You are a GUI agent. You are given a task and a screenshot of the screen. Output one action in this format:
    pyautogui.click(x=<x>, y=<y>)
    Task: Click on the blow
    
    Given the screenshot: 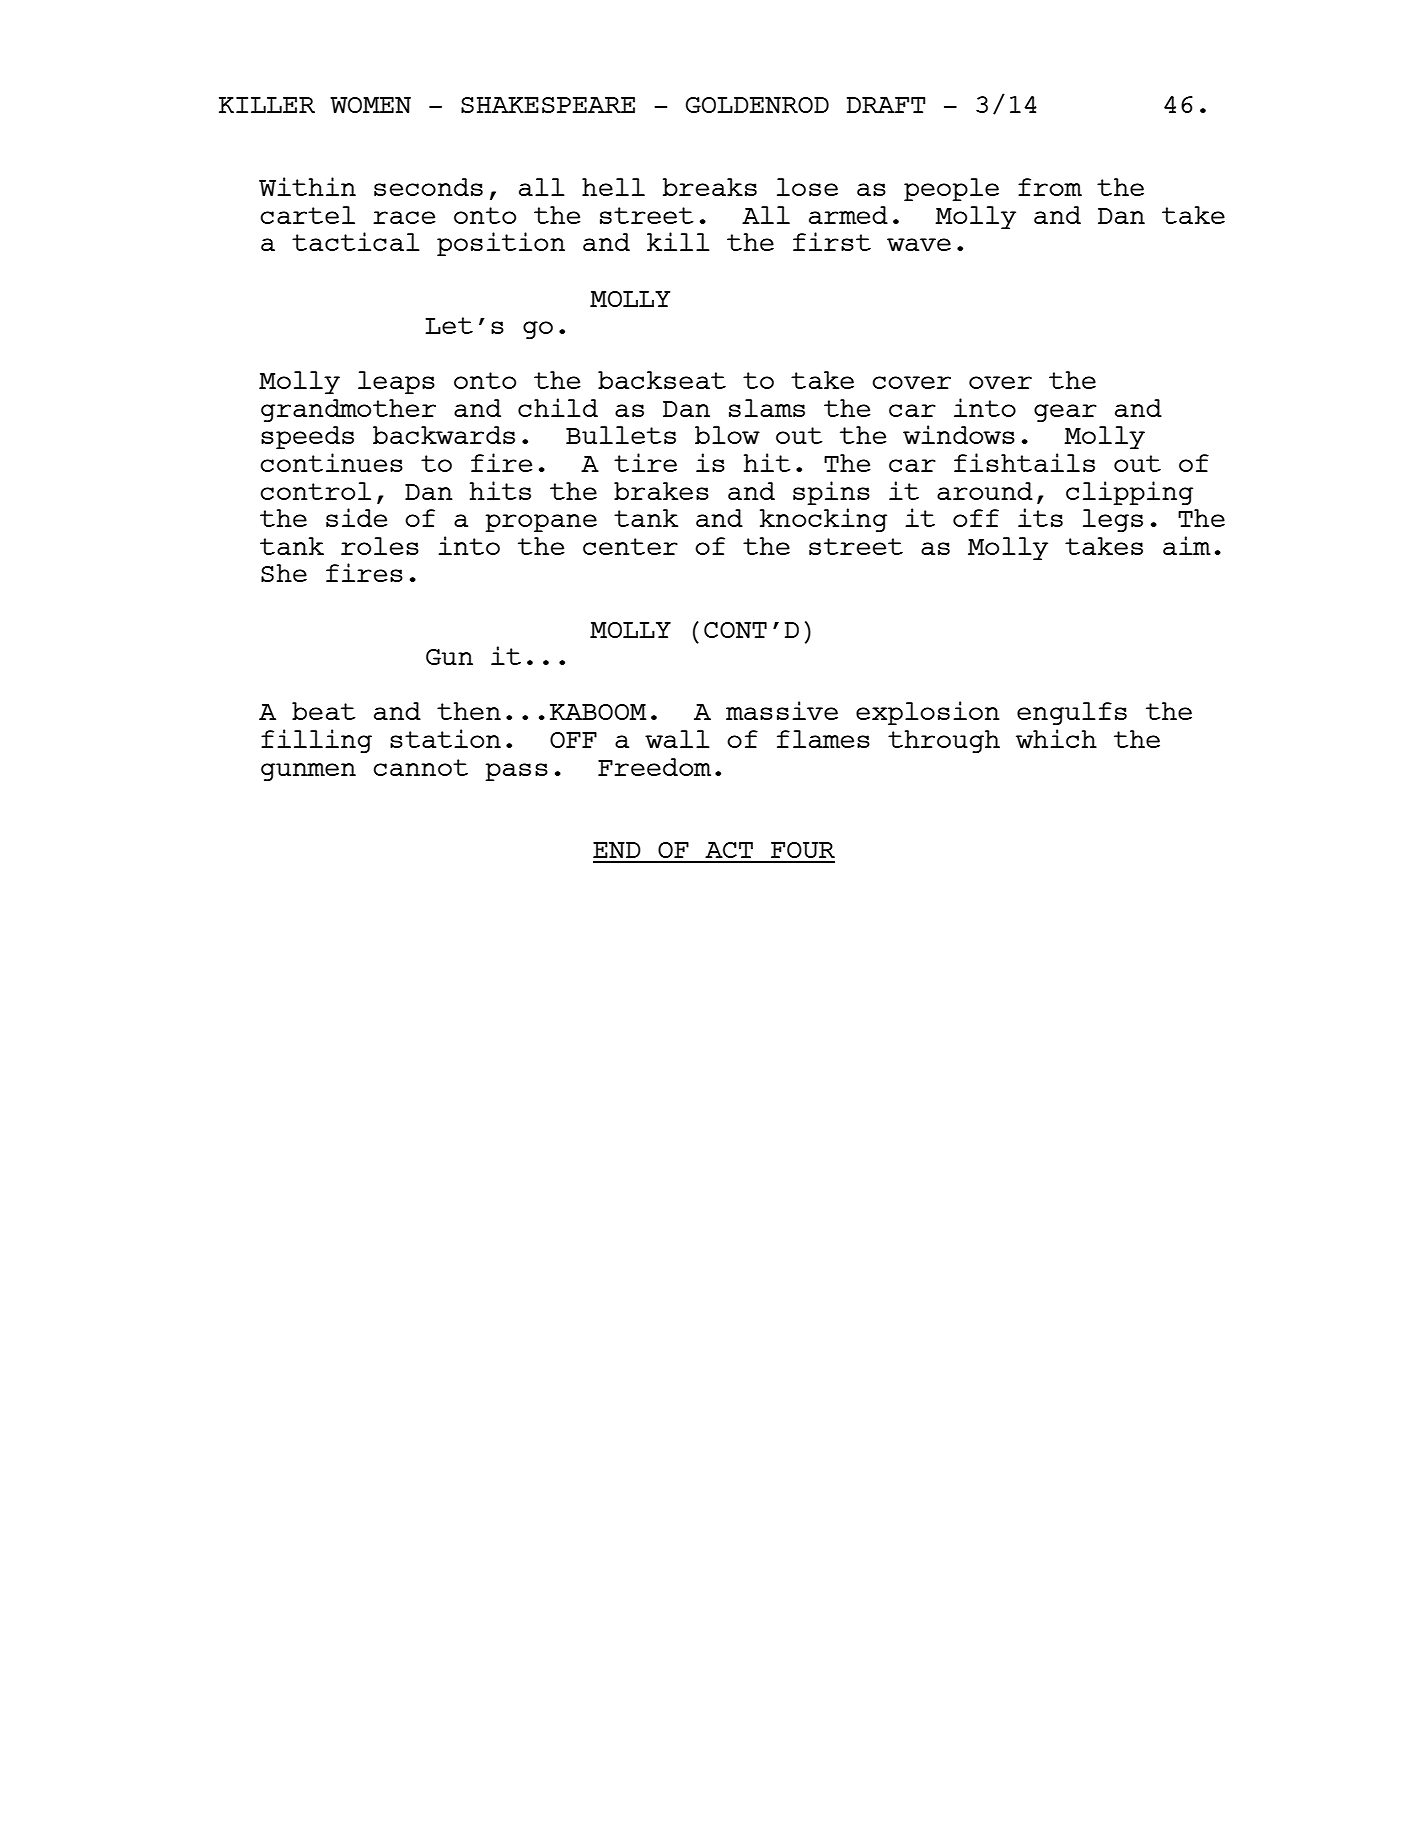 What is the action you would take?
    pyautogui.click(x=727, y=435)
